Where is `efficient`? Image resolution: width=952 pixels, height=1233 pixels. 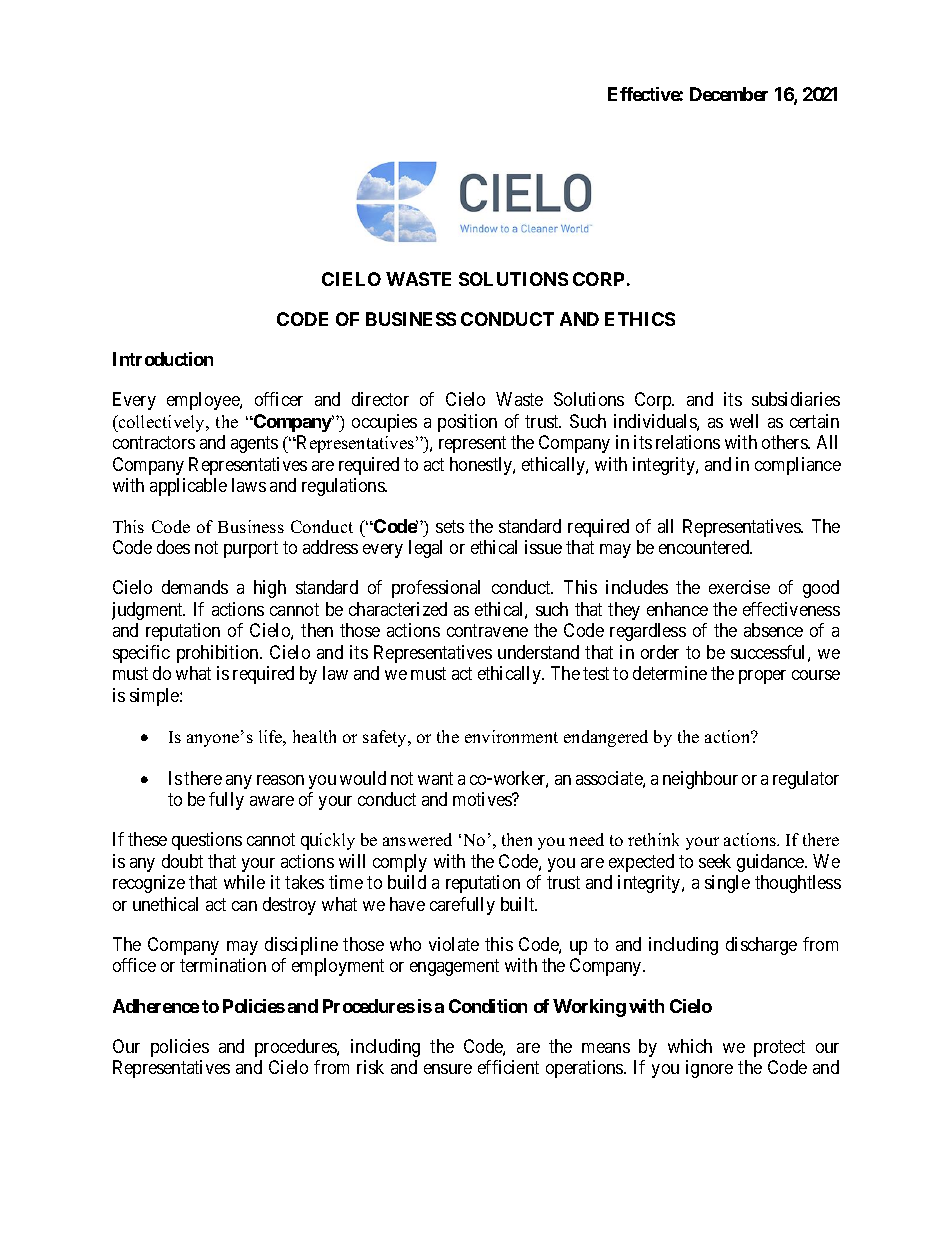 efficient is located at coordinates (508, 1067).
